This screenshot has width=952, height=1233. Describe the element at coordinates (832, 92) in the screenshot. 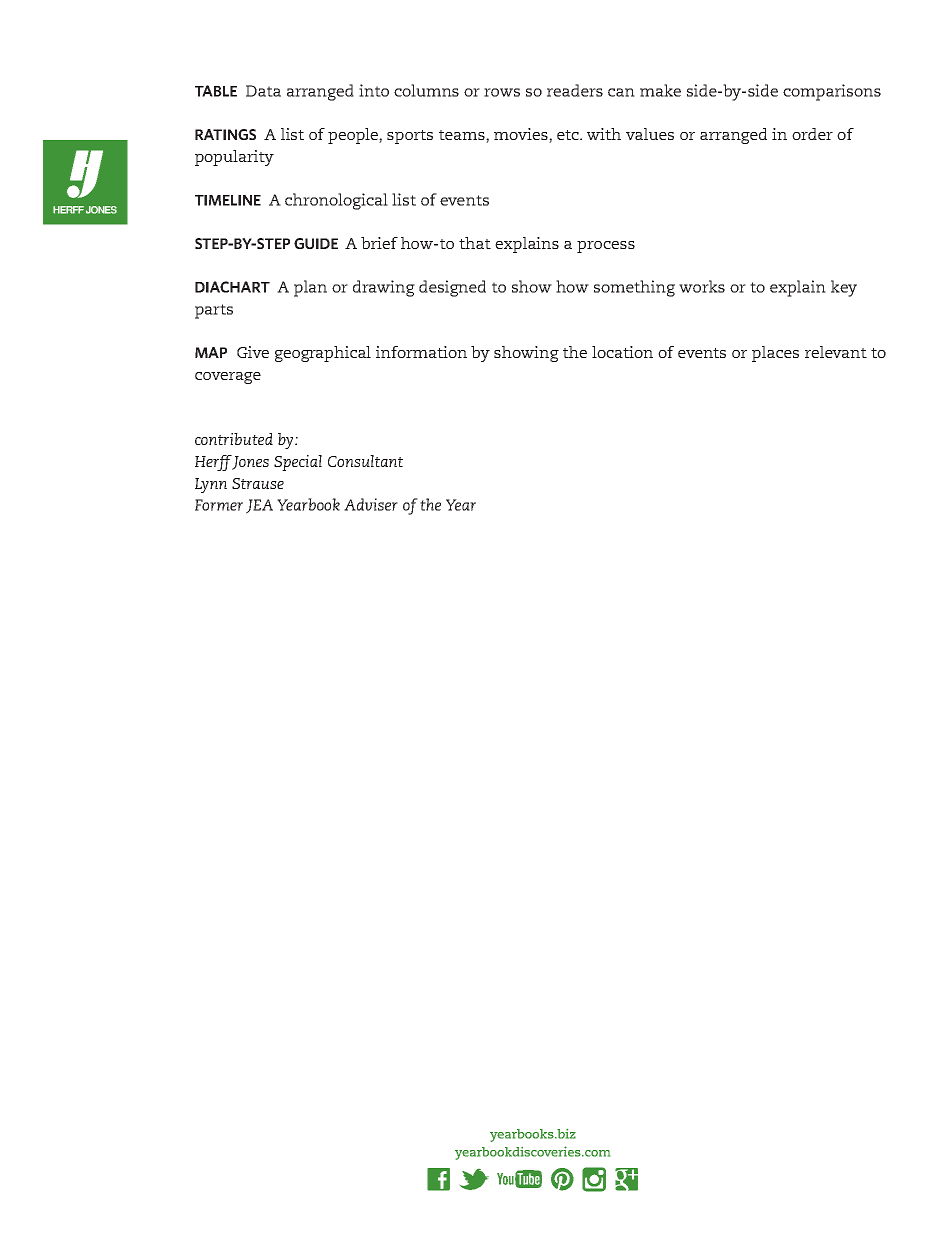

I see `comparisons` at that location.
